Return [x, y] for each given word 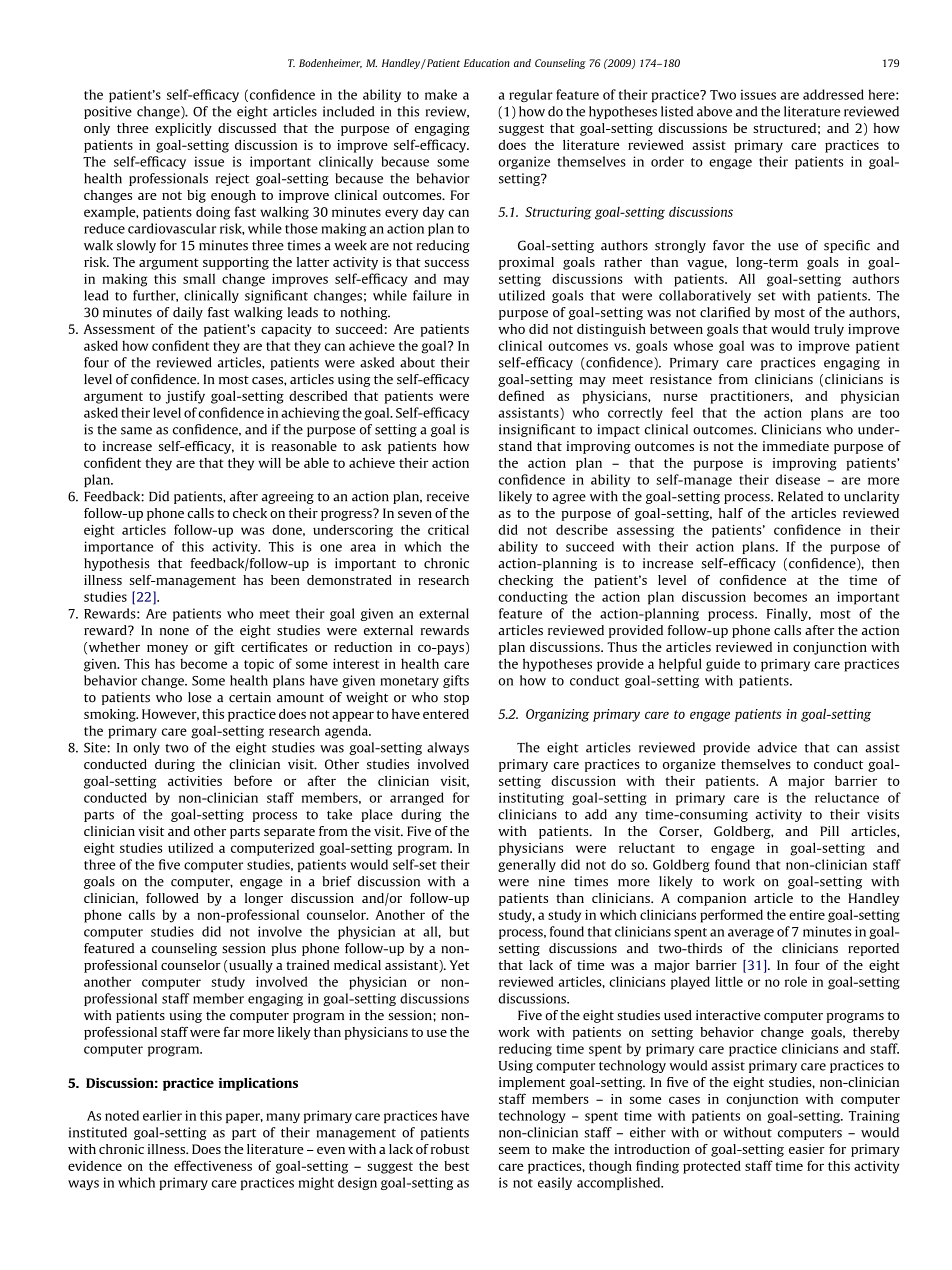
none [174, 631]
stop [456, 699]
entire [807, 915]
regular [531, 95]
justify [185, 397]
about [417, 362]
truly [829, 330]
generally [527, 865]
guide [723, 665]
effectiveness [213, 1165]
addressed [833, 94]
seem [514, 1150]
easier [807, 1149]
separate [289, 833]
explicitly [183, 129]
